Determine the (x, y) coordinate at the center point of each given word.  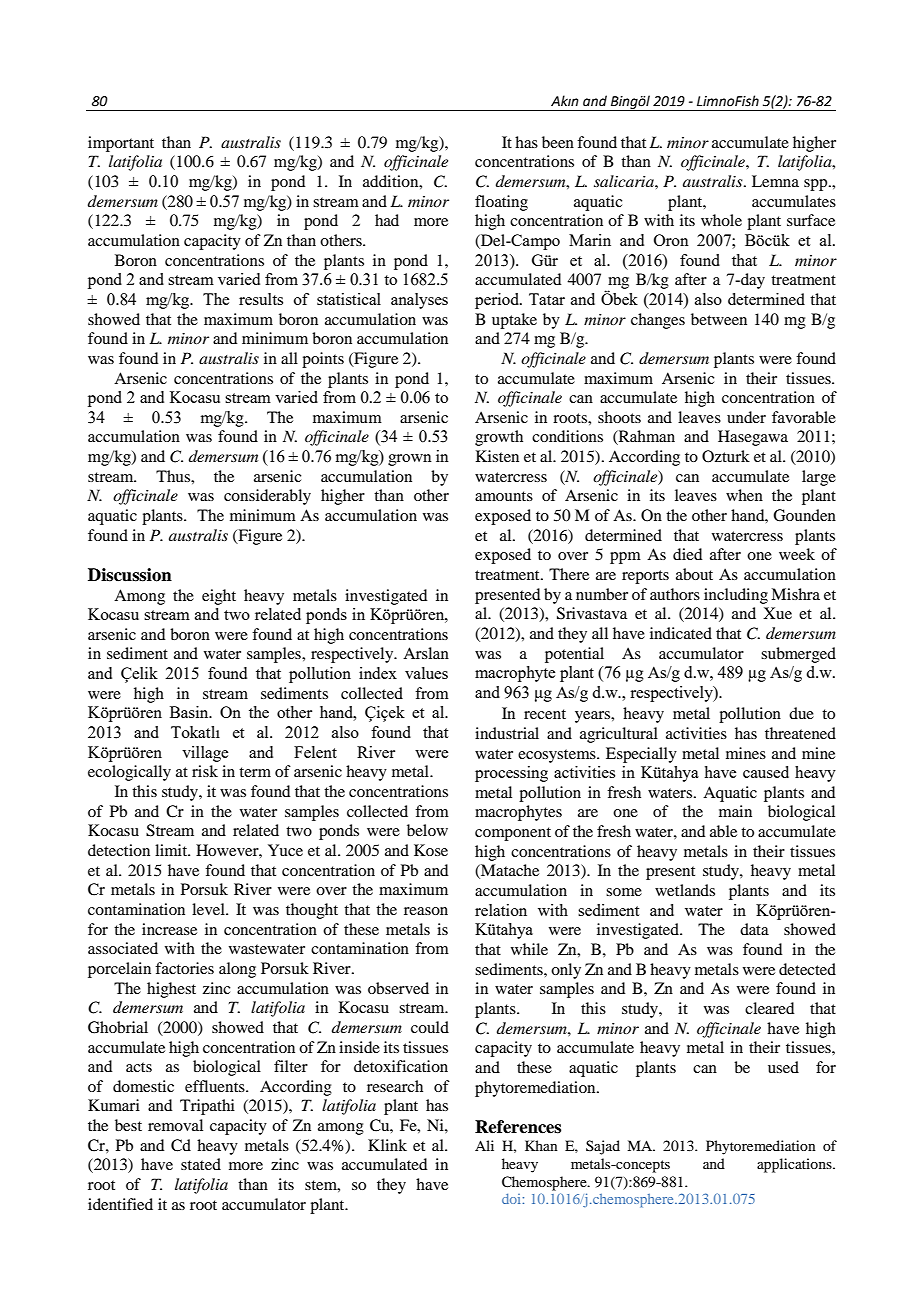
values (426, 673)
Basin (190, 712)
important (121, 144)
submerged (798, 655)
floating (501, 203)
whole (721, 220)
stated (201, 1164)
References (518, 1127)
